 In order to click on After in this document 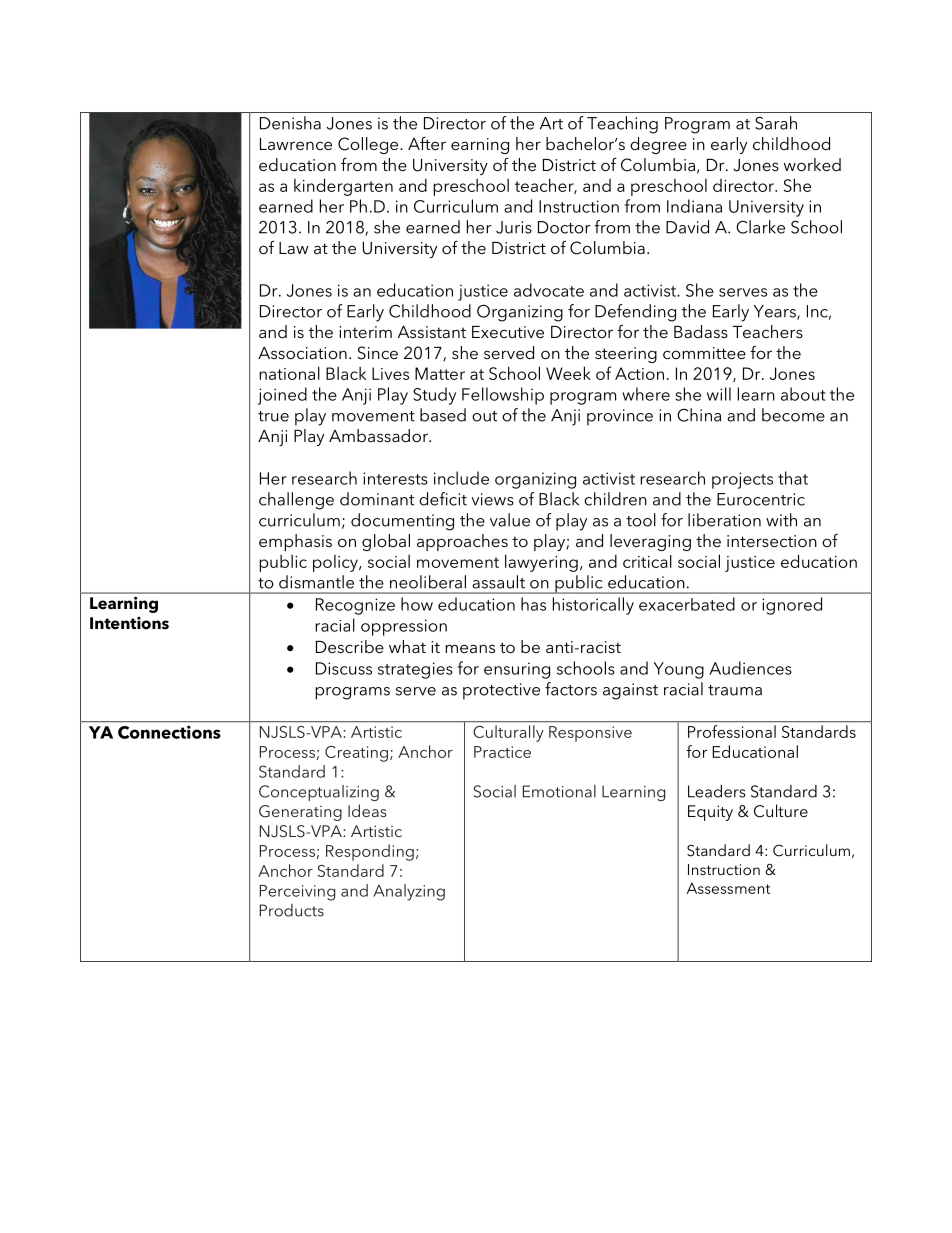, I will do `click(427, 143)`.
